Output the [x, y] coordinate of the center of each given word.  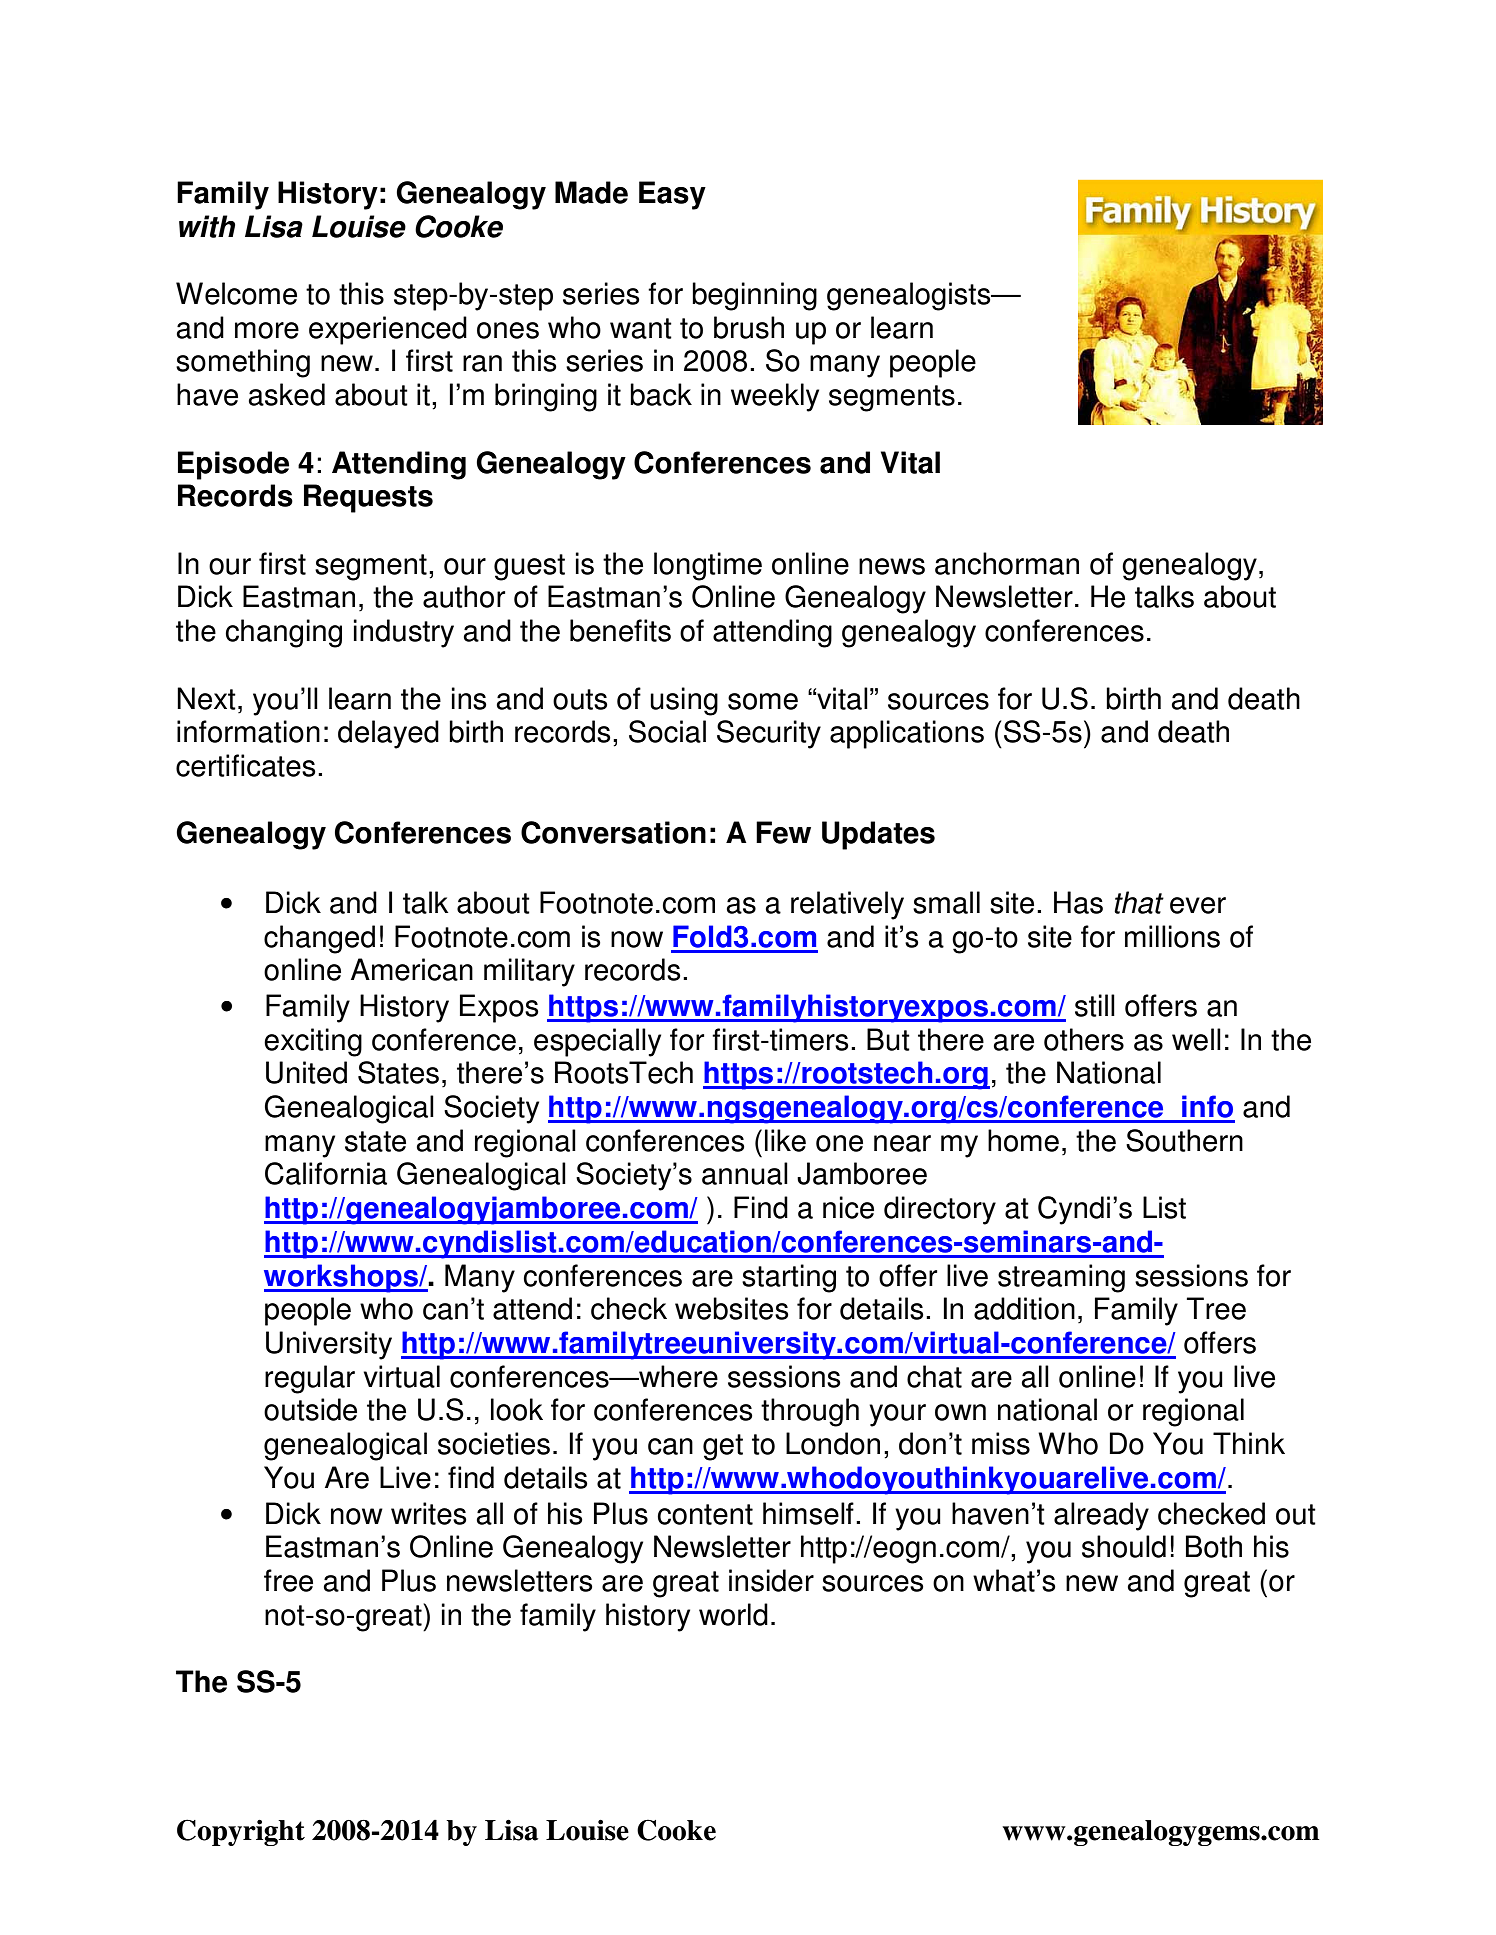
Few [783, 832]
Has [1078, 902]
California [326, 1173]
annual [745, 1173]
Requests [368, 498]
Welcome [236, 293]
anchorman [1007, 563]
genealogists [910, 296]
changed [319, 939]
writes [429, 1513]
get [723, 1447]
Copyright [241, 1832]
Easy [672, 195]
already [1101, 1516]
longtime [708, 566]
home [1023, 1140]
